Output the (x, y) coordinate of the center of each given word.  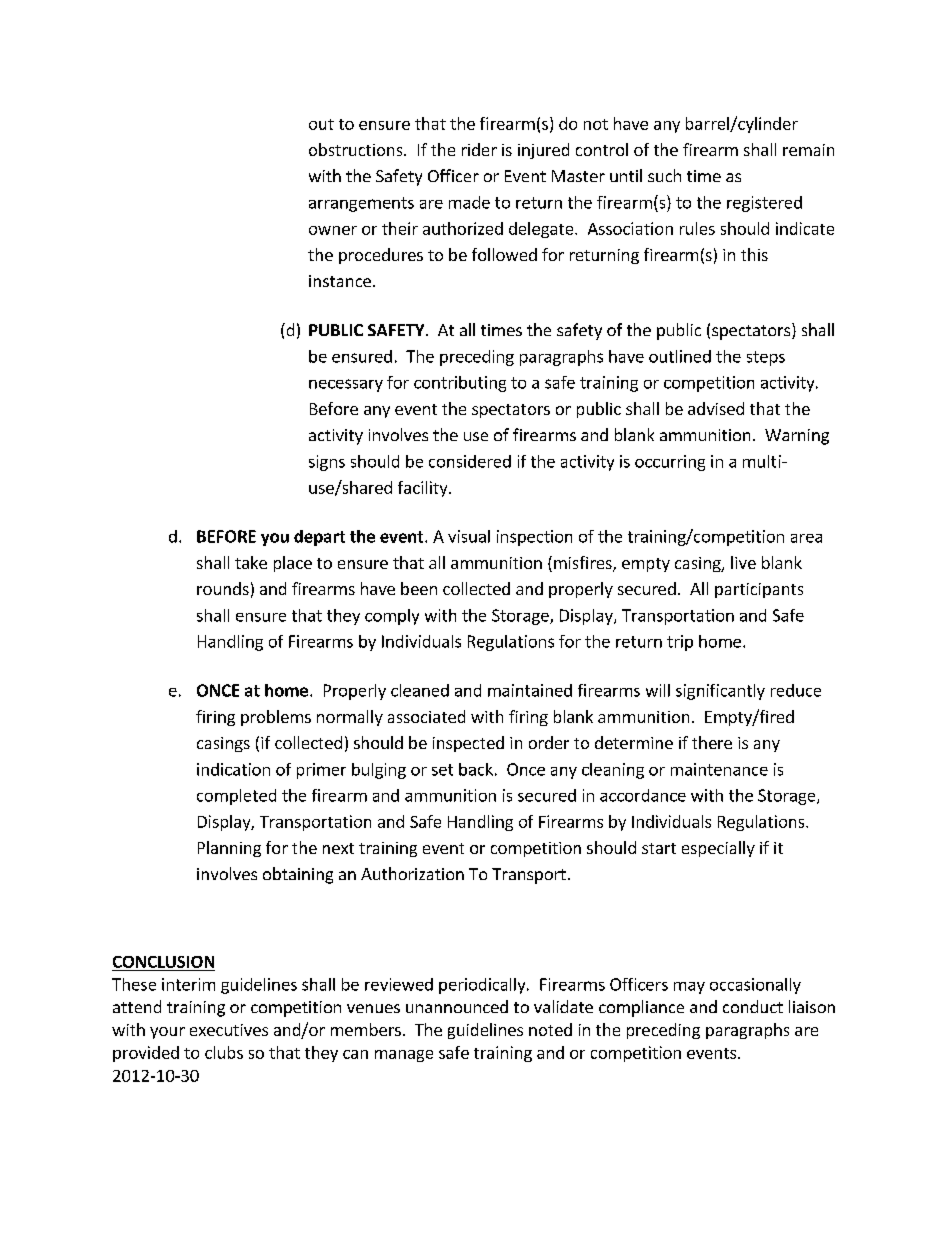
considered (470, 461)
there (712, 742)
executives (229, 1030)
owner (333, 230)
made (469, 202)
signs (327, 463)
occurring (670, 463)
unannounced (457, 1006)
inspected (468, 744)
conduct (753, 1006)
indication (233, 769)
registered (764, 204)
